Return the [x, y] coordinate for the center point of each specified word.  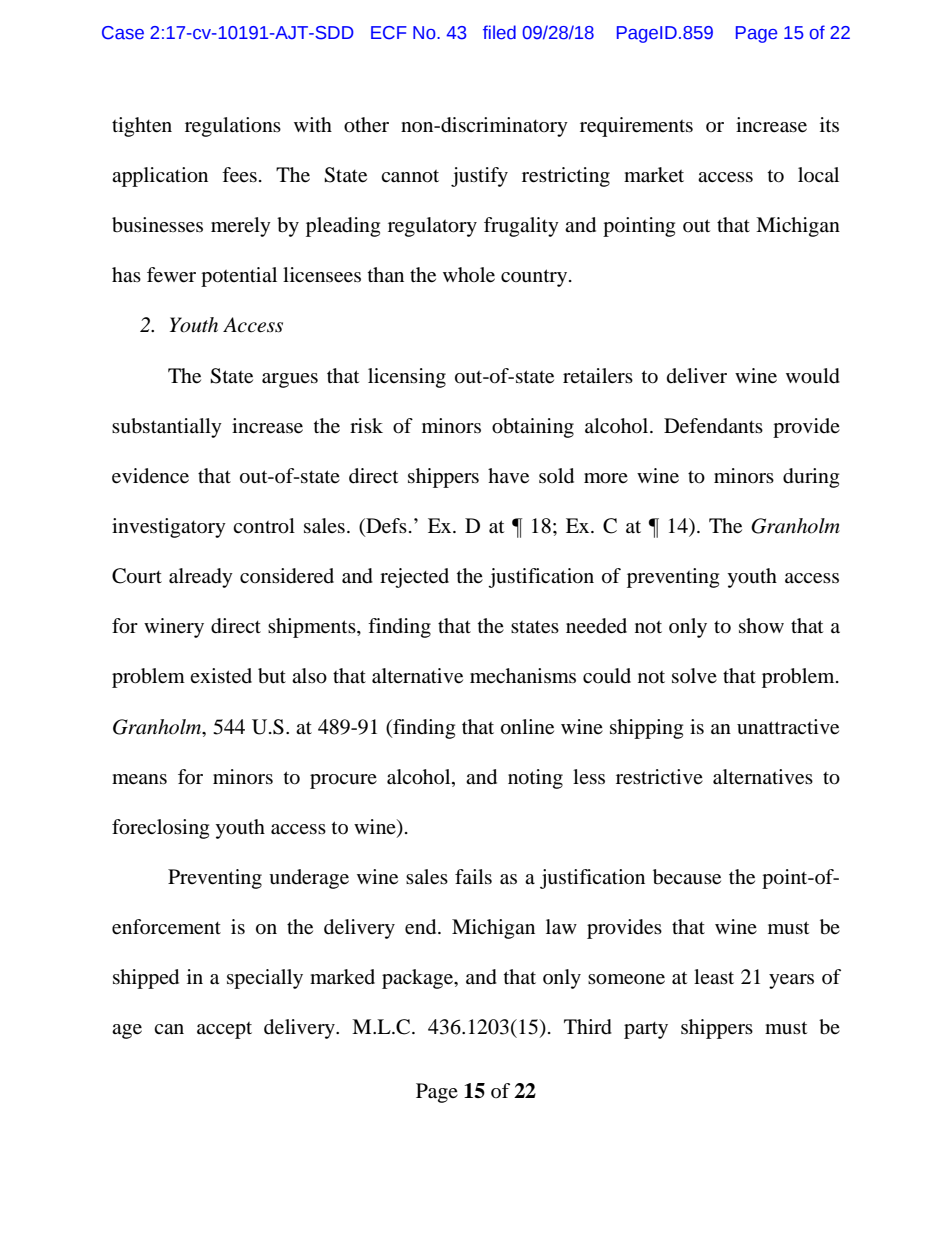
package [419, 979]
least [714, 976]
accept [224, 1030]
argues [290, 380]
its [829, 124]
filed [499, 32]
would [813, 376]
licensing [407, 378]
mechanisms [523, 676]
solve [694, 675]
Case [123, 33]
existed [221, 676]
